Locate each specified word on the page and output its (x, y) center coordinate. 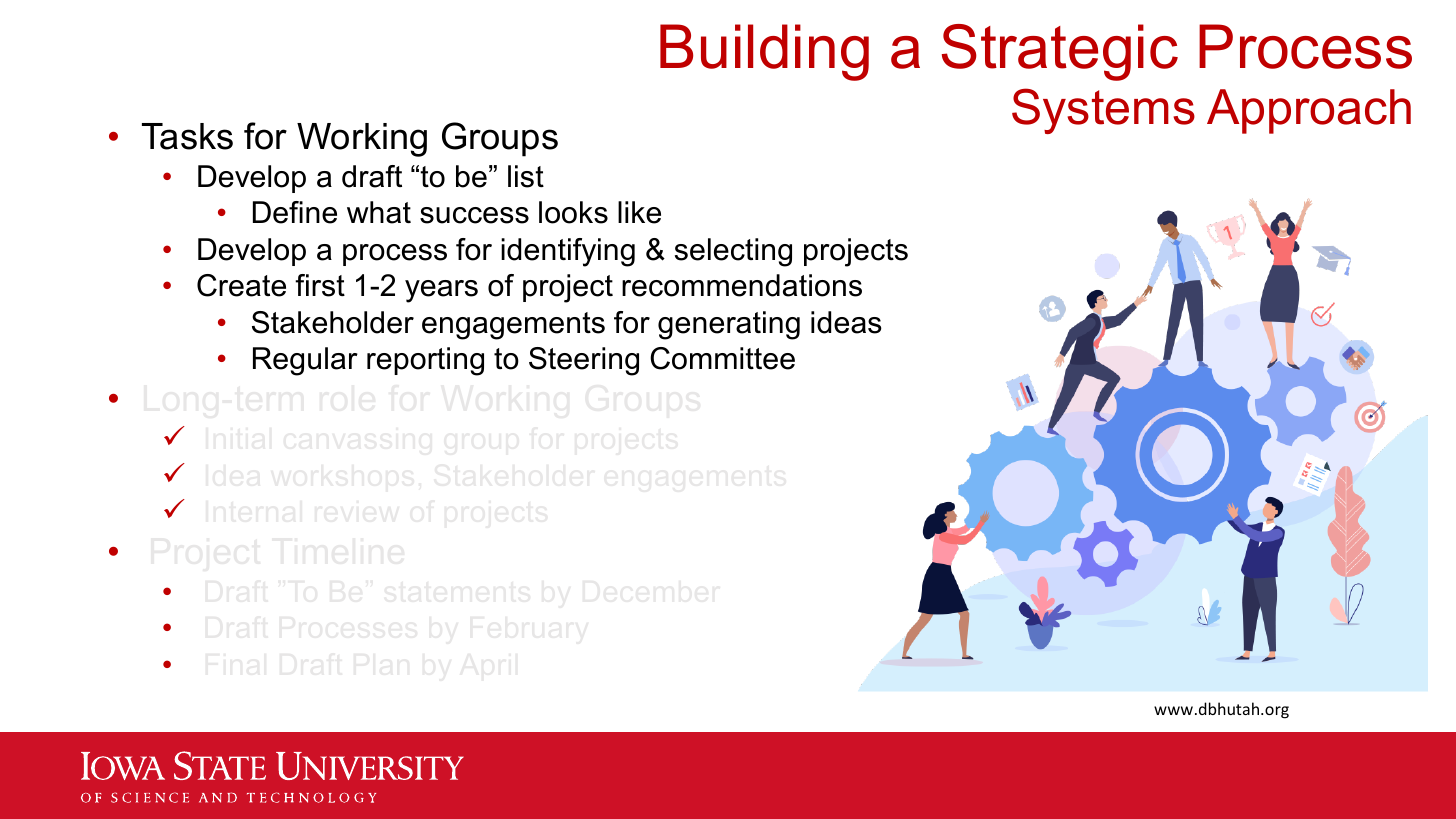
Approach (1309, 111)
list (526, 176)
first (320, 285)
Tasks (187, 136)
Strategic (1060, 52)
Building (764, 52)
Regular (305, 361)
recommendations (742, 285)
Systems (1103, 111)
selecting (733, 252)
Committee (722, 358)
